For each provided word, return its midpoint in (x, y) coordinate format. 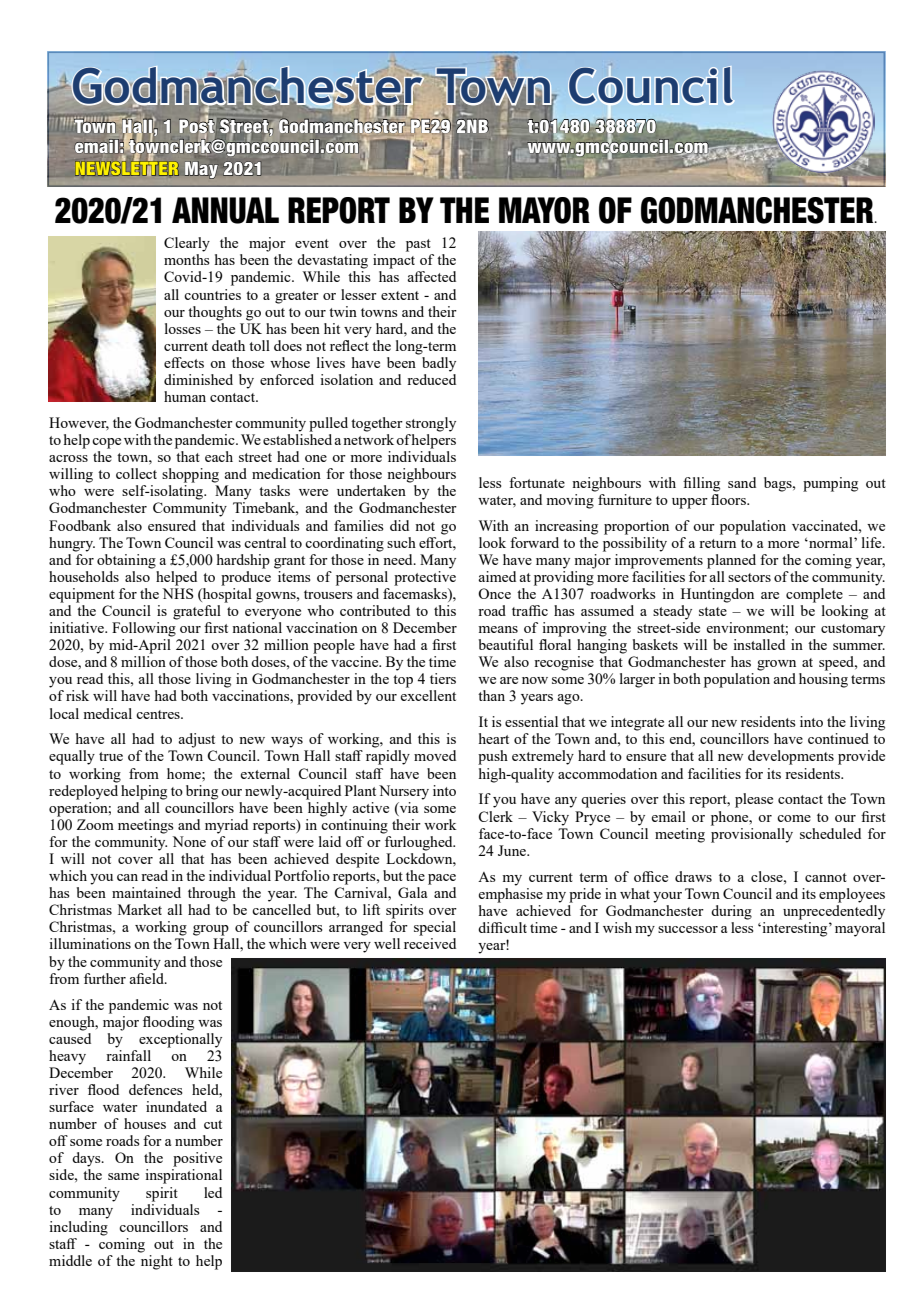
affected (431, 276)
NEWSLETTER (127, 168)
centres (159, 714)
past (418, 245)
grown (776, 665)
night (157, 1262)
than (491, 695)
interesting (795, 929)
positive (197, 1159)
